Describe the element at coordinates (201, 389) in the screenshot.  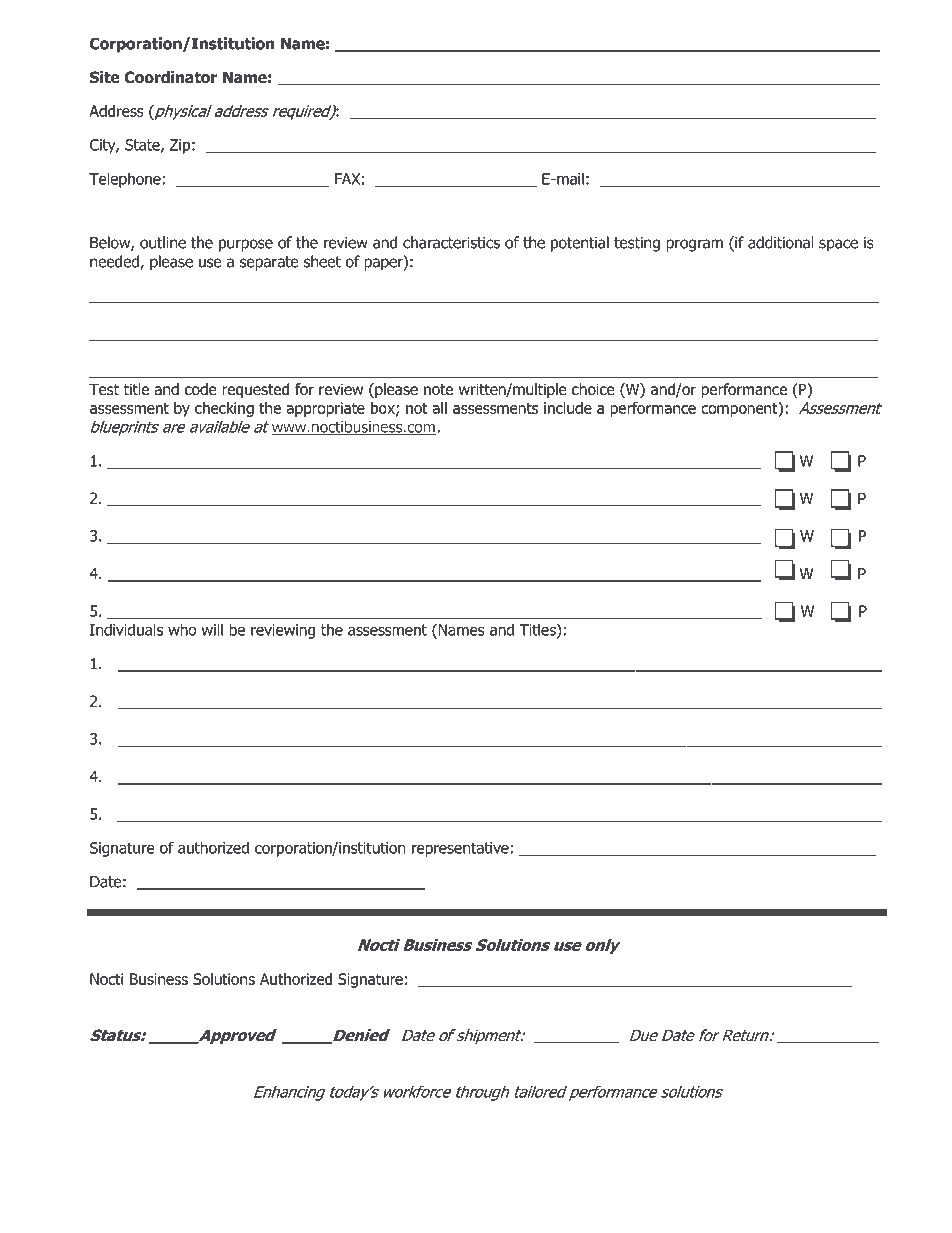
I see `code` at that location.
